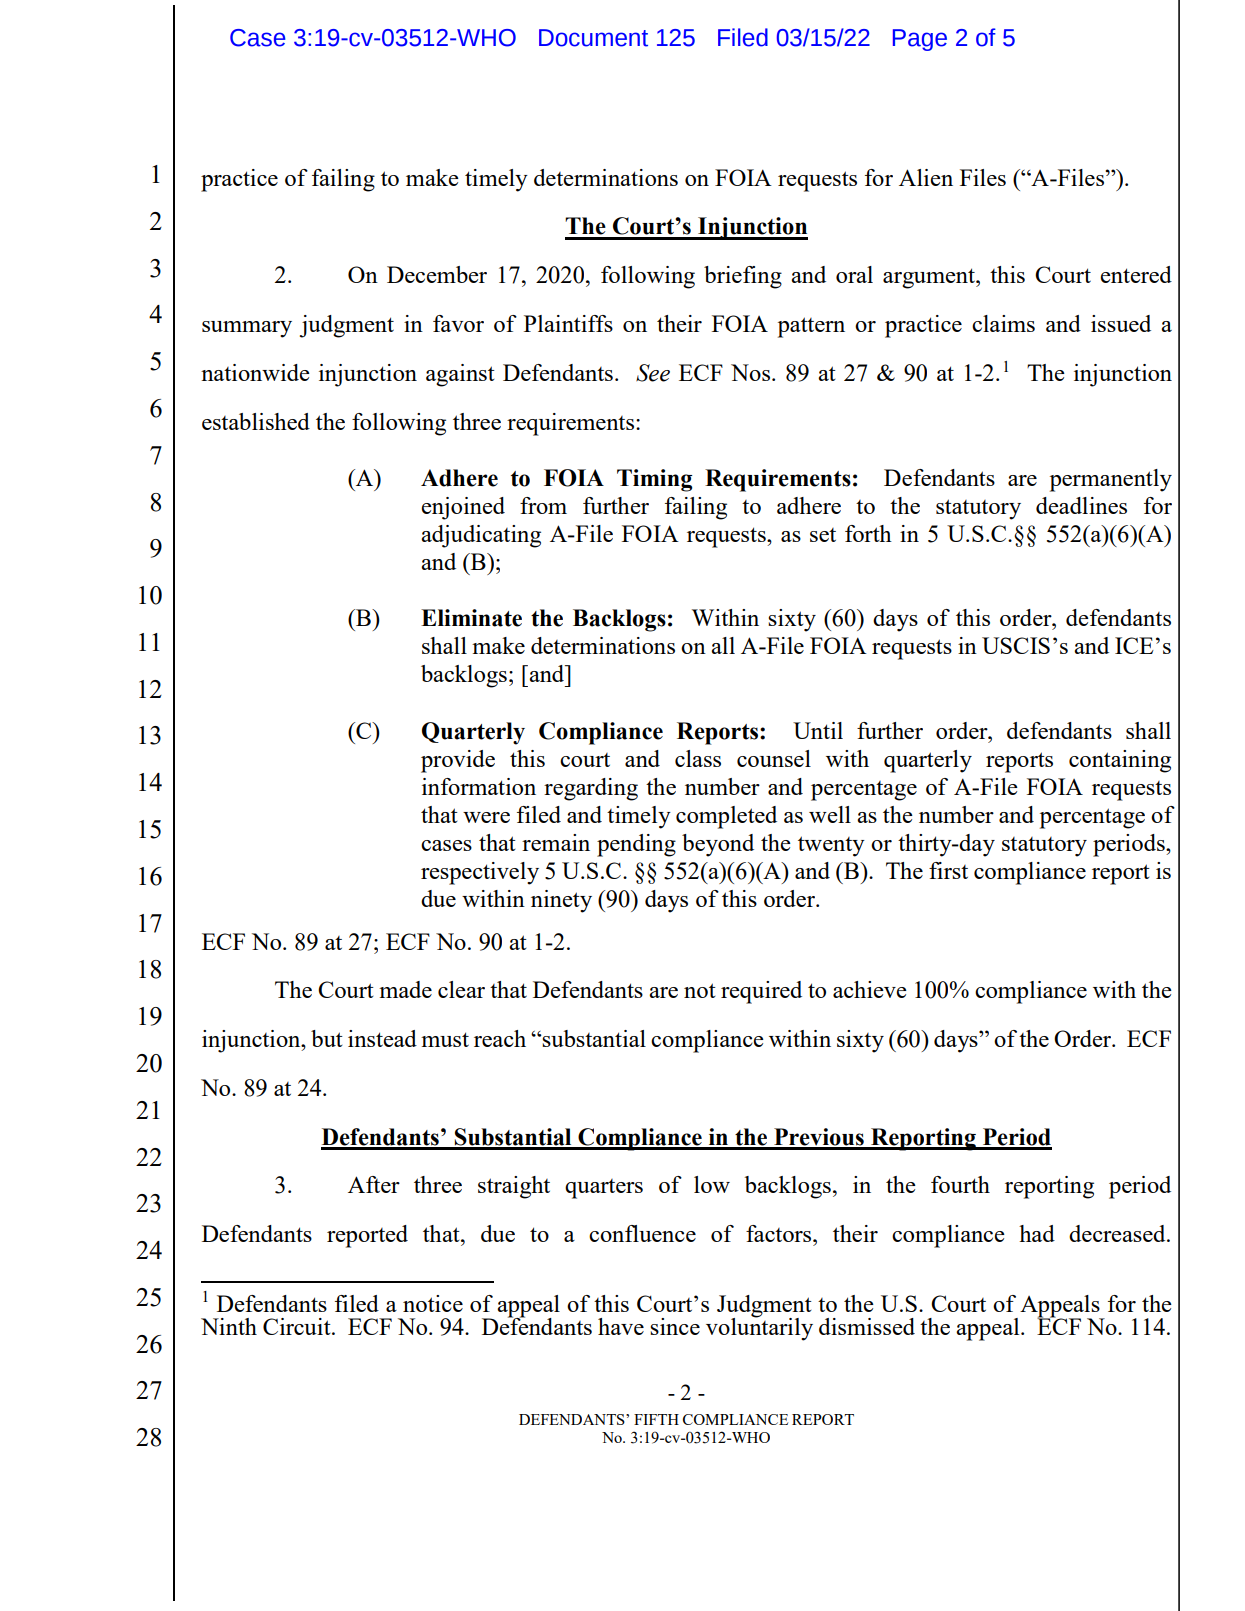 The height and width of the document is (1611, 1245). Describe the element at coordinates (920, 40) in the document. I see `Page` at that location.
